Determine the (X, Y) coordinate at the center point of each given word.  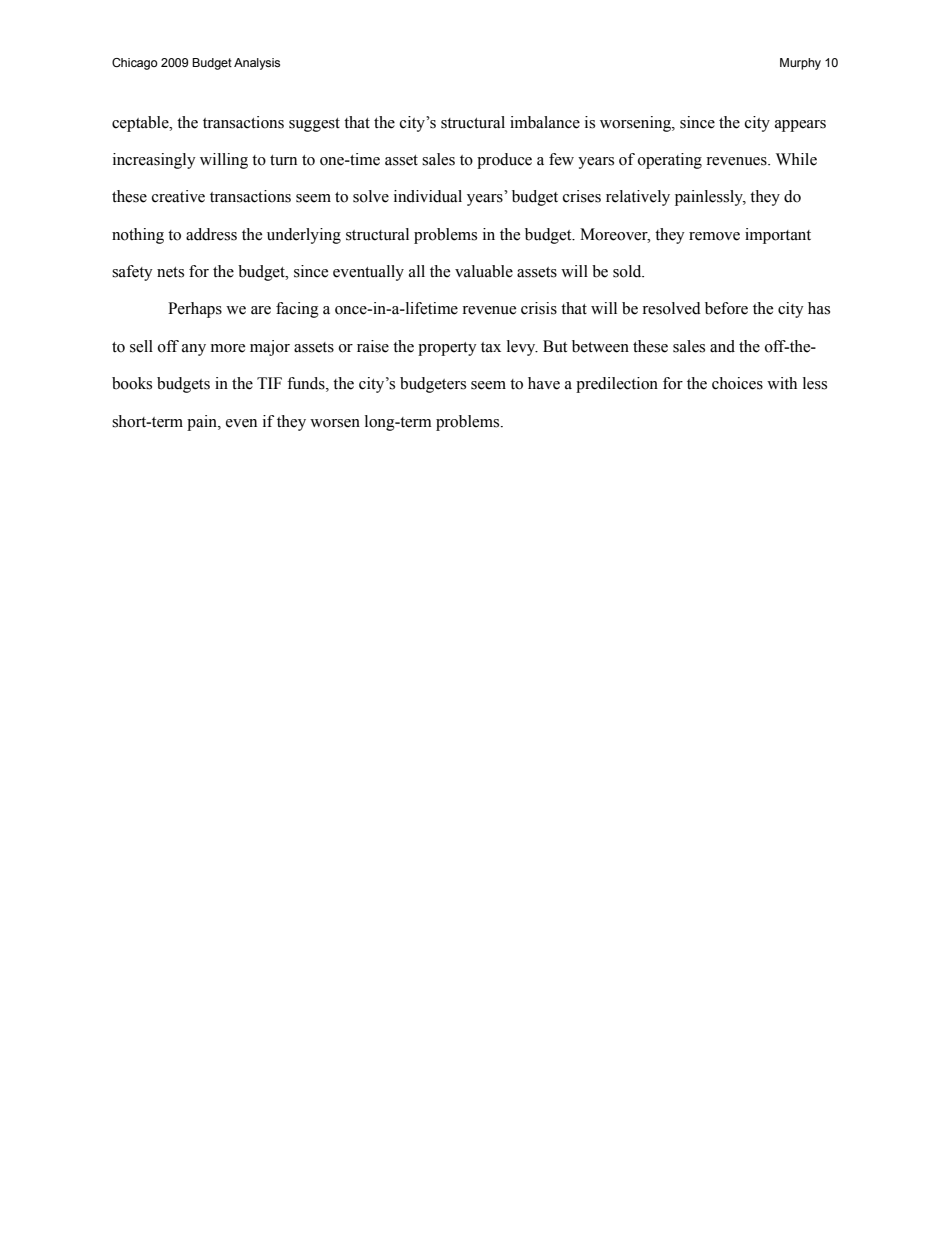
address (211, 234)
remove (714, 236)
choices (737, 383)
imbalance (545, 122)
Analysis (257, 64)
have (544, 383)
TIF (269, 383)
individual (428, 196)
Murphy (800, 64)
